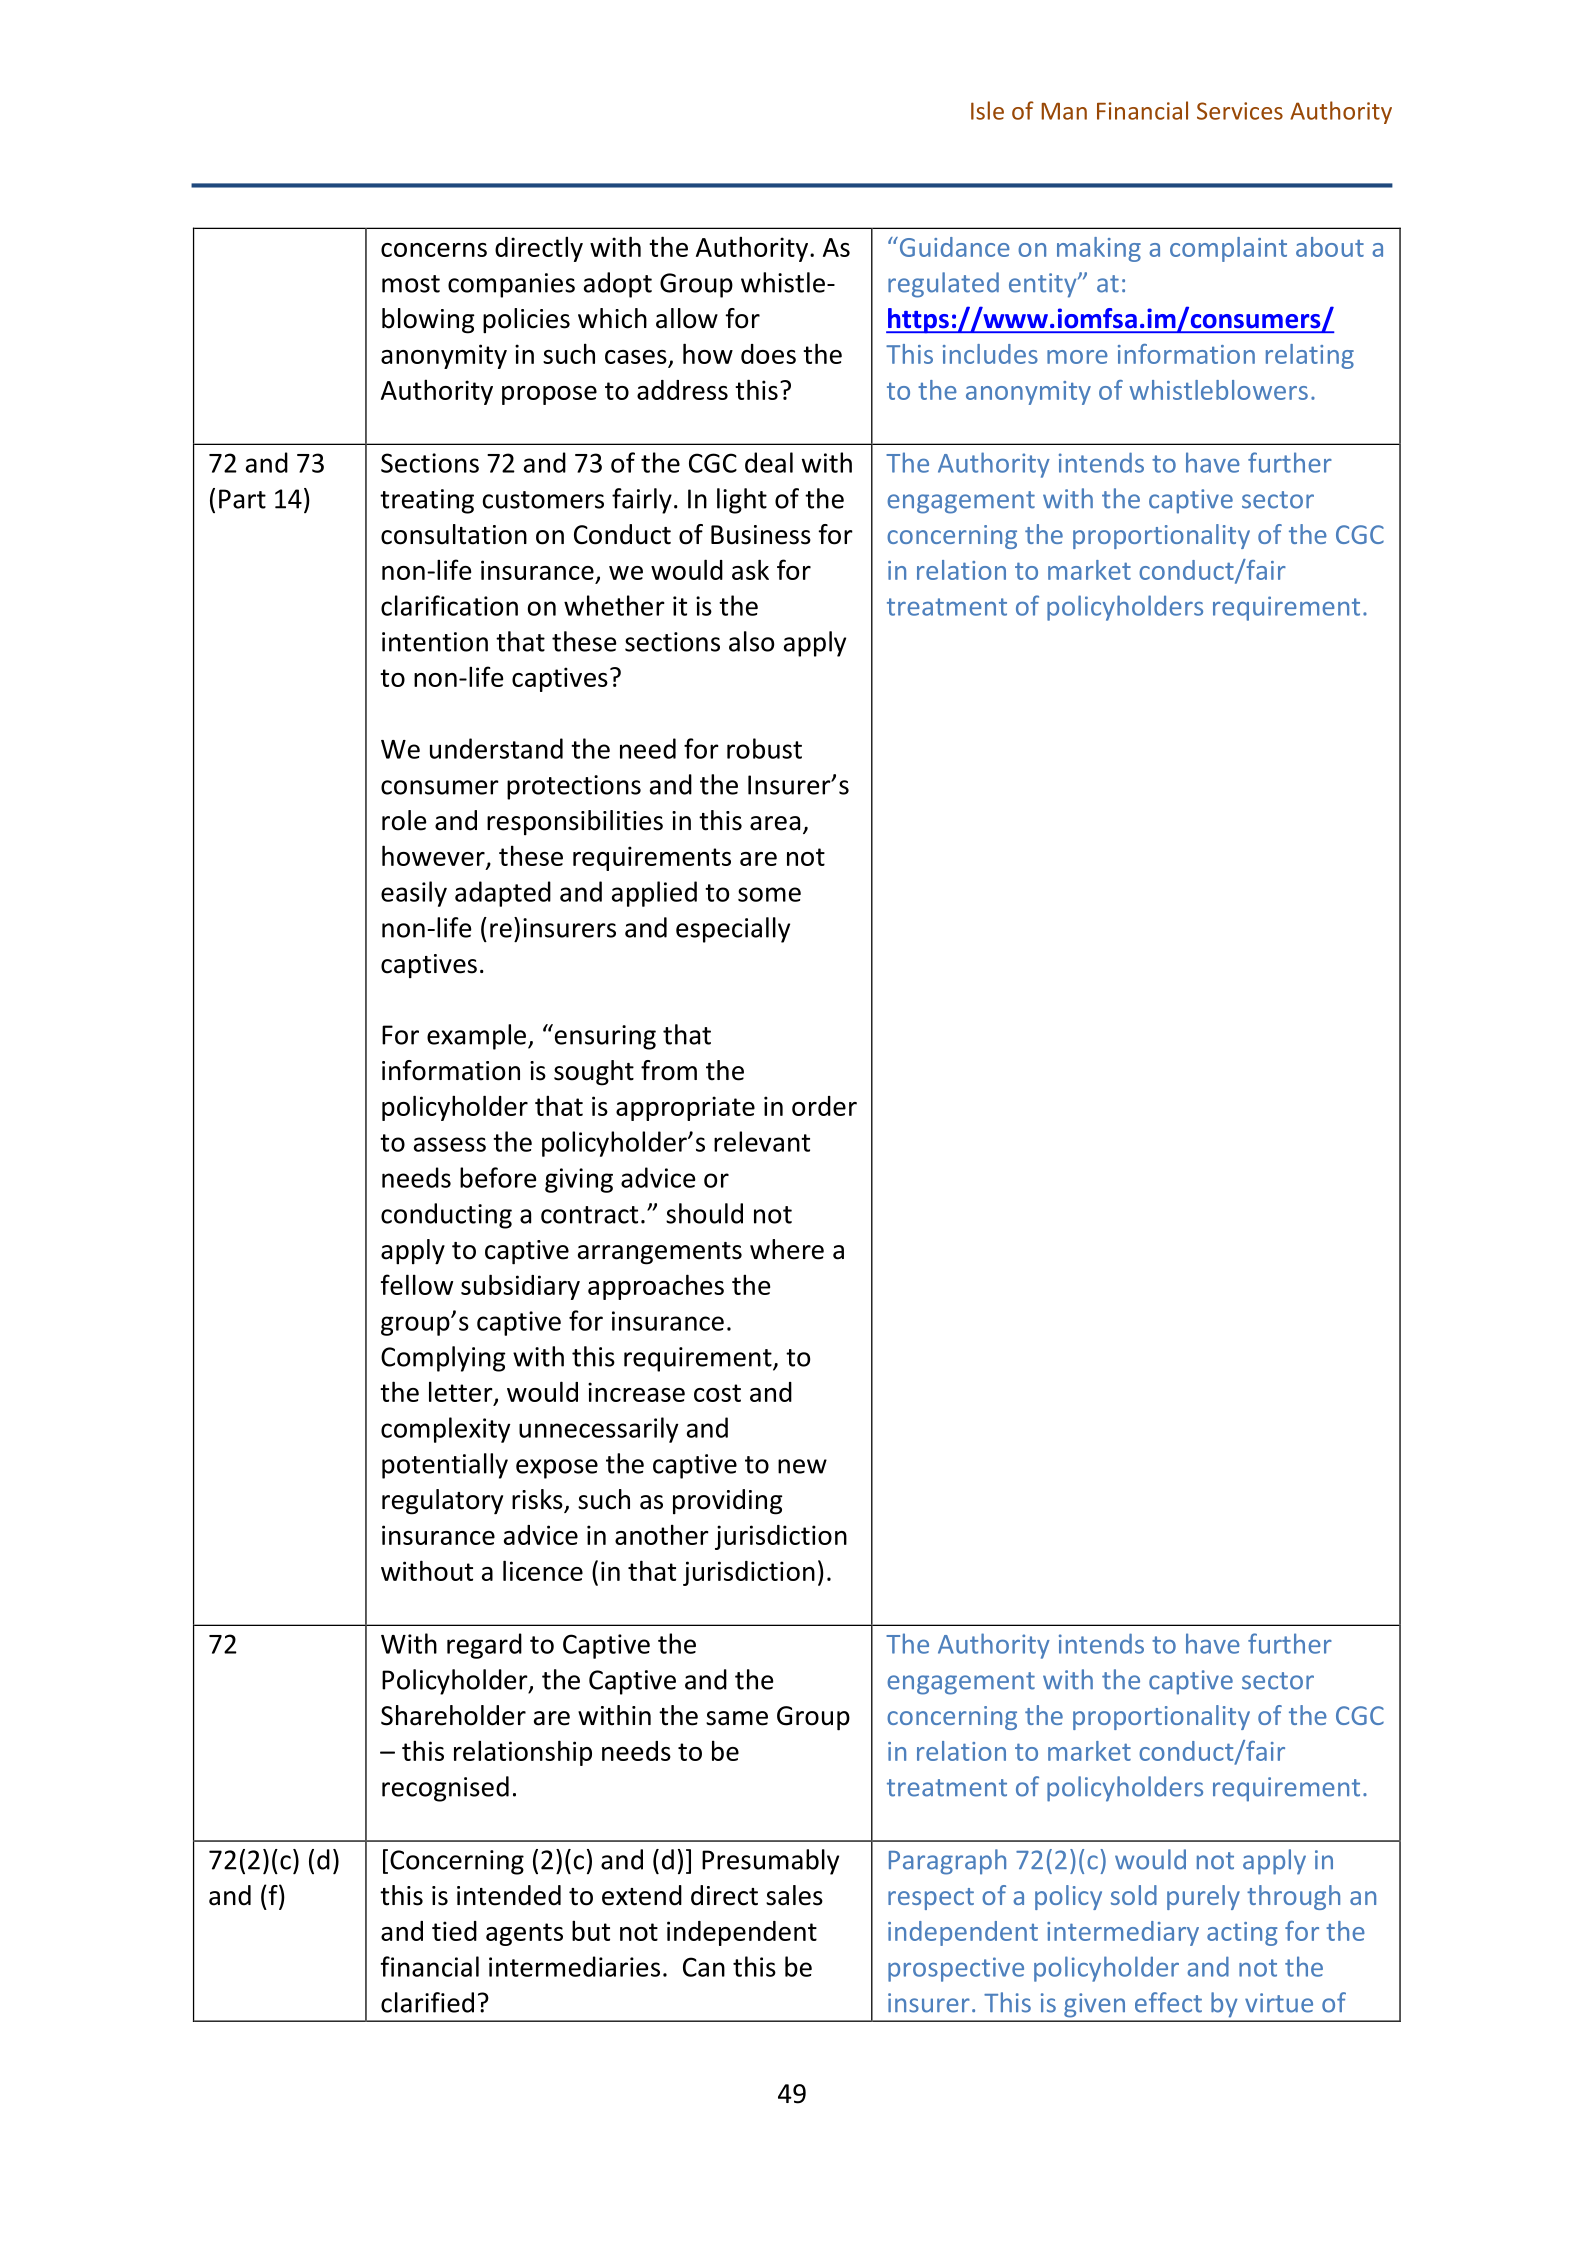 Image resolution: width=1584 pixels, height=2241 pixels. What do you see at coordinates (434, 250) in the image?
I see `concerns` at bounding box center [434, 250].
